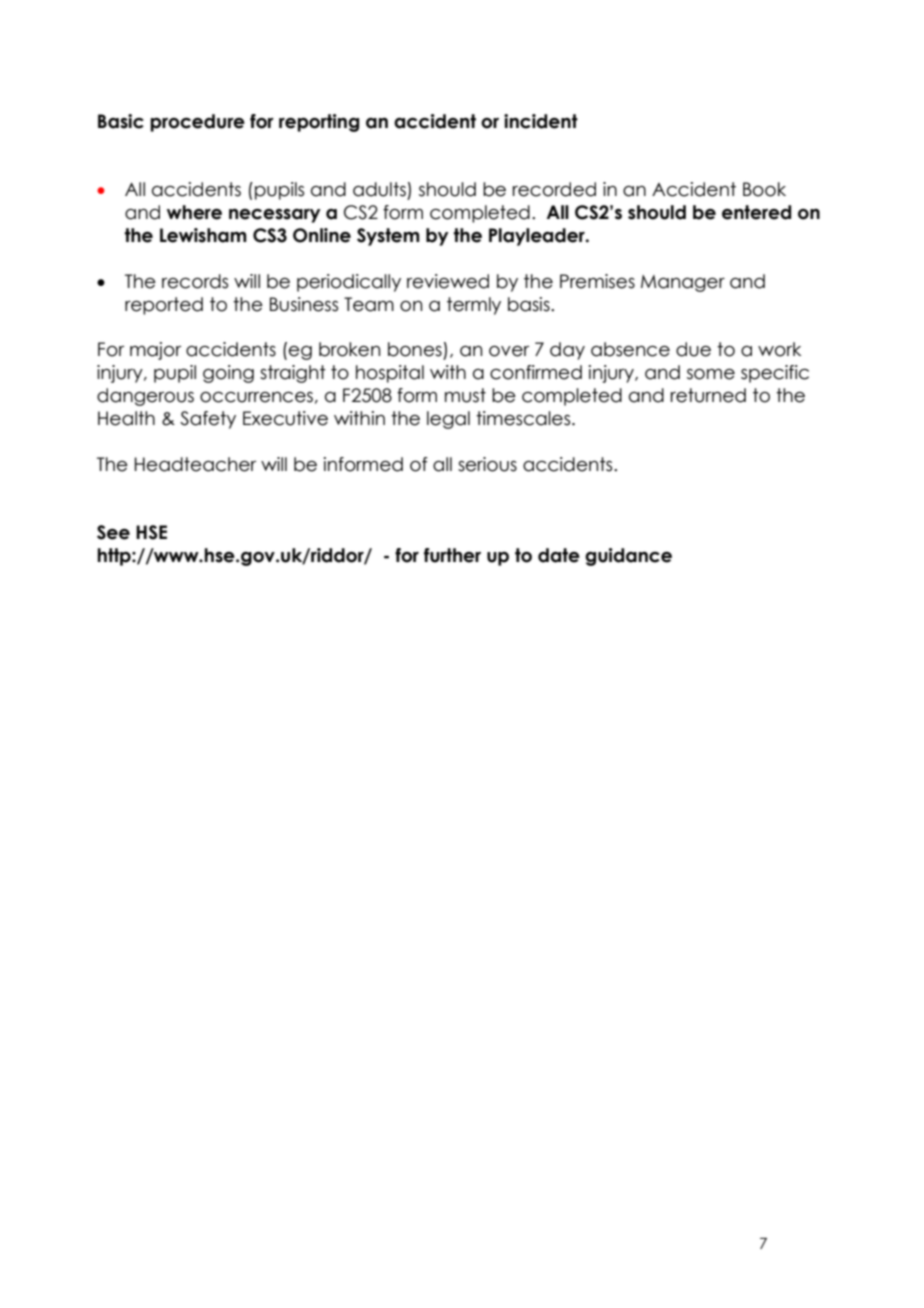 This screenshot has width=924, height=1308. I want to click on procedure, so click(197, 123).
